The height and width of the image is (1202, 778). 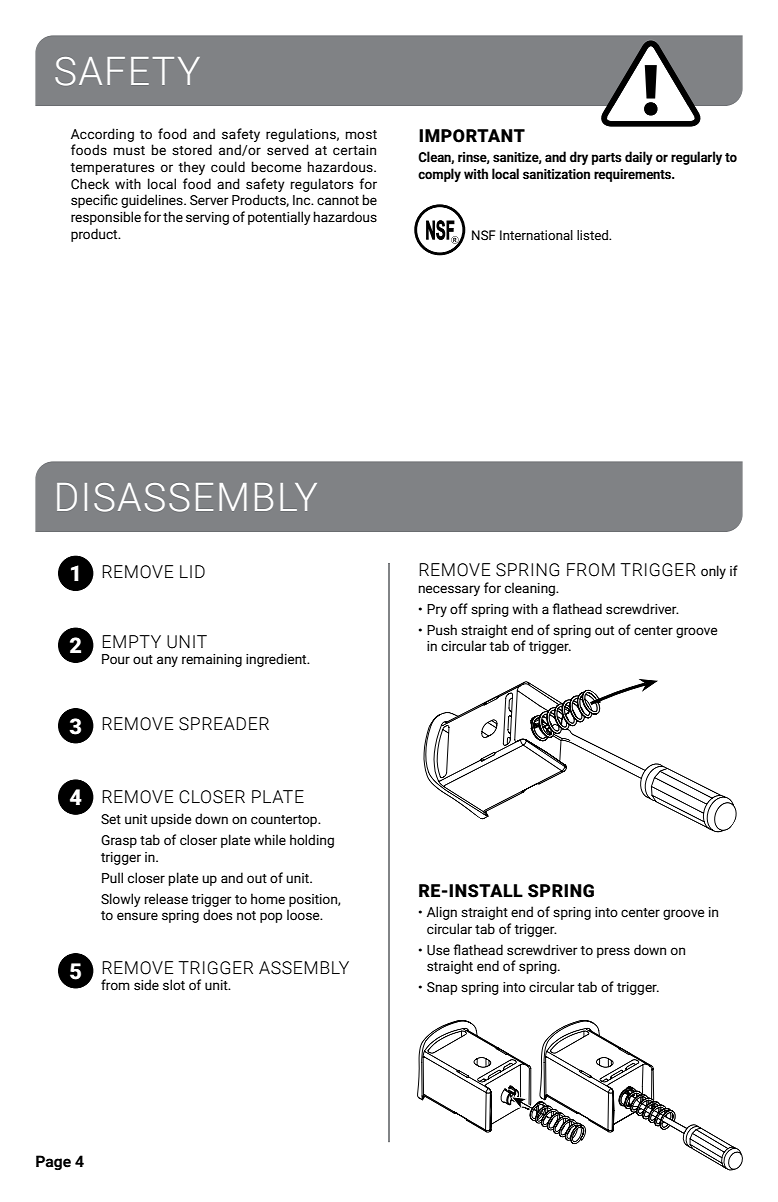 I want to click on only, so click(x=713, y=572).
